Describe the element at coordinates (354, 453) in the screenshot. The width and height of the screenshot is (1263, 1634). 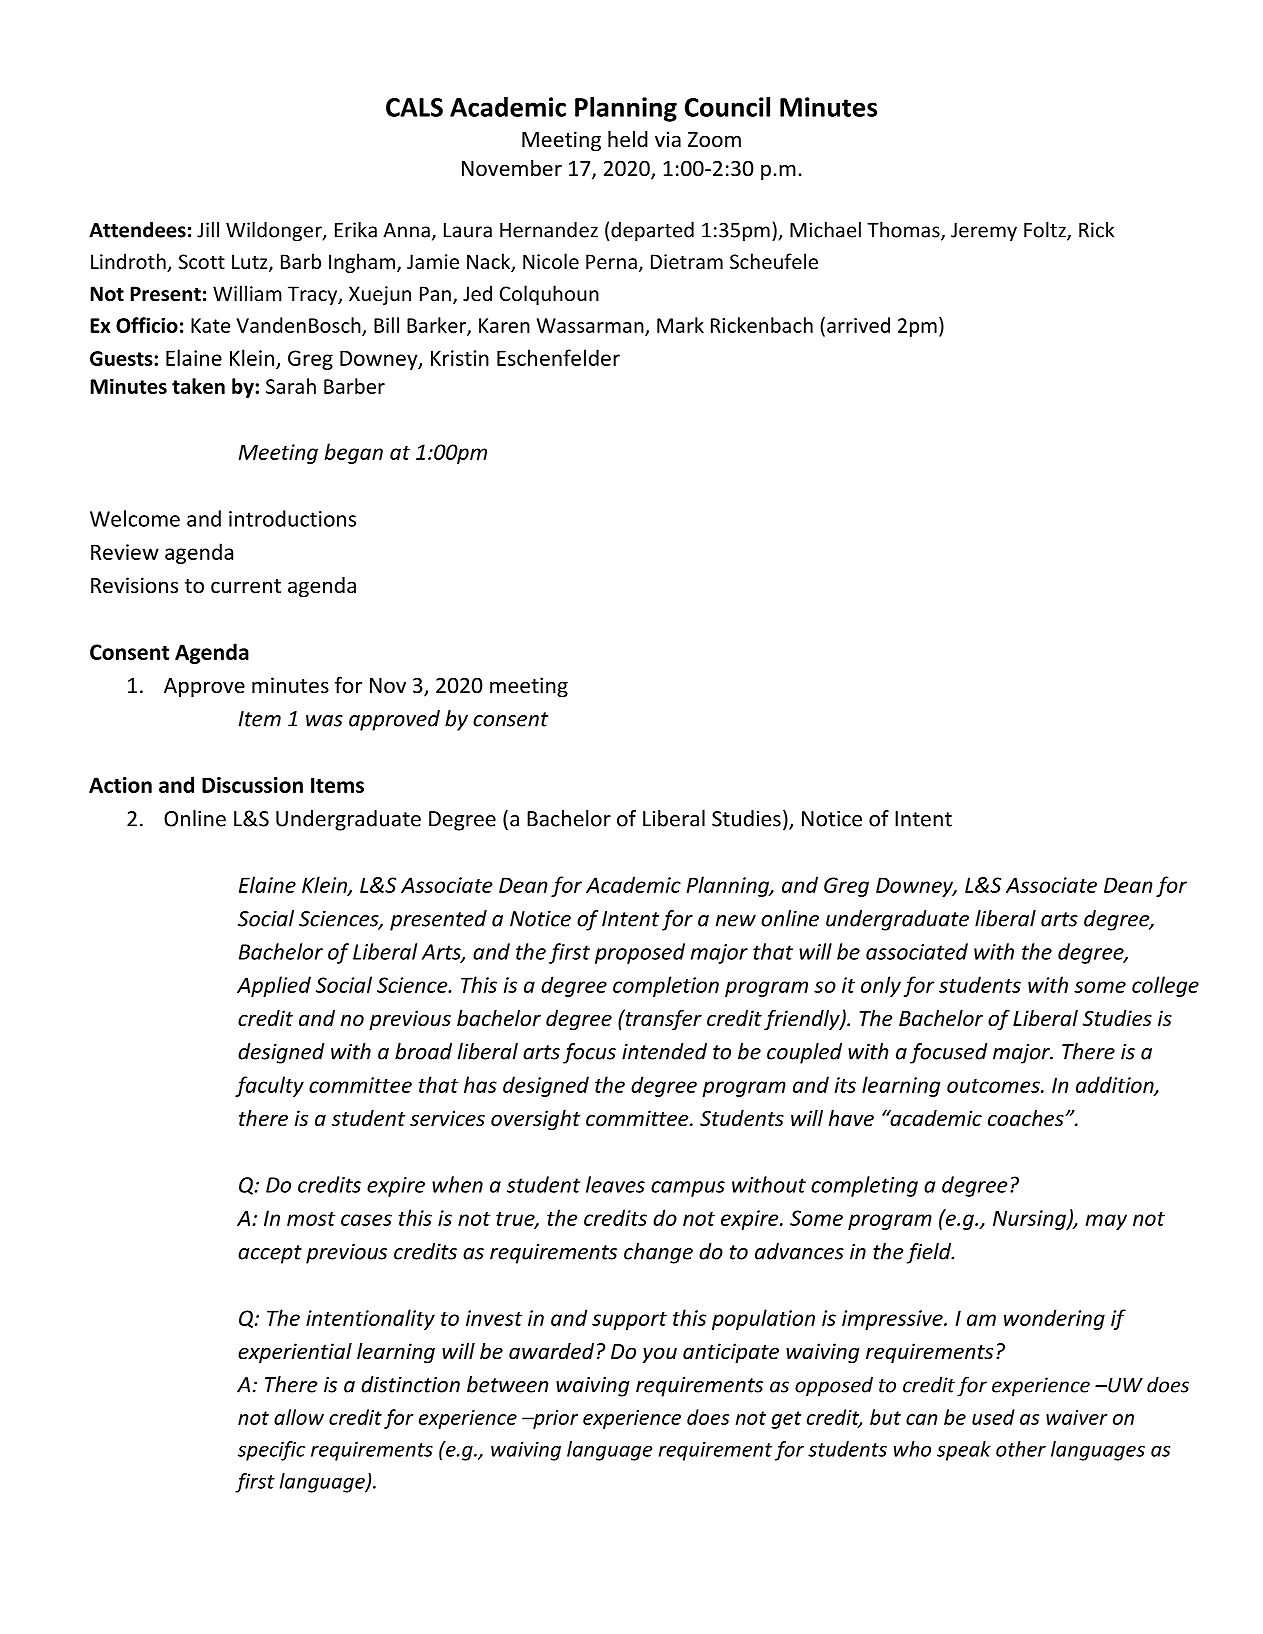
I see `began` at that location.
